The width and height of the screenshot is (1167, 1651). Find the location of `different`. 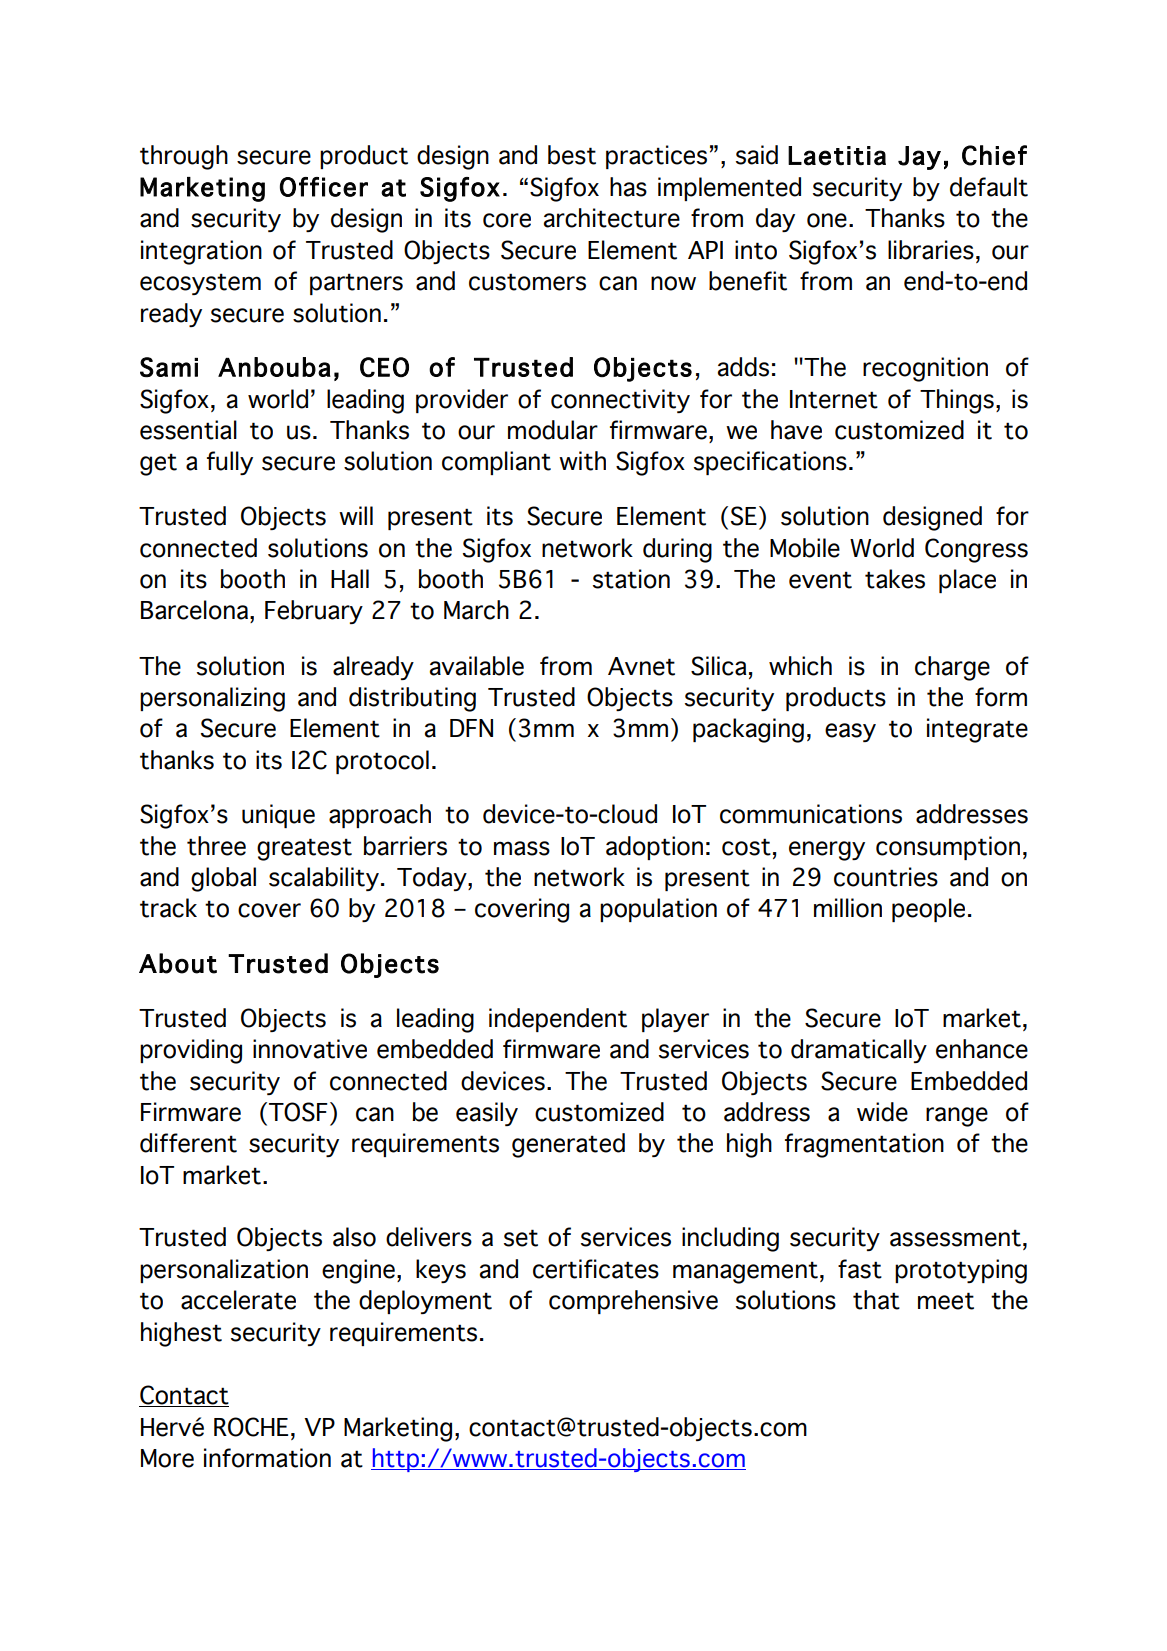

different is located at coordinates (188, 1143).
